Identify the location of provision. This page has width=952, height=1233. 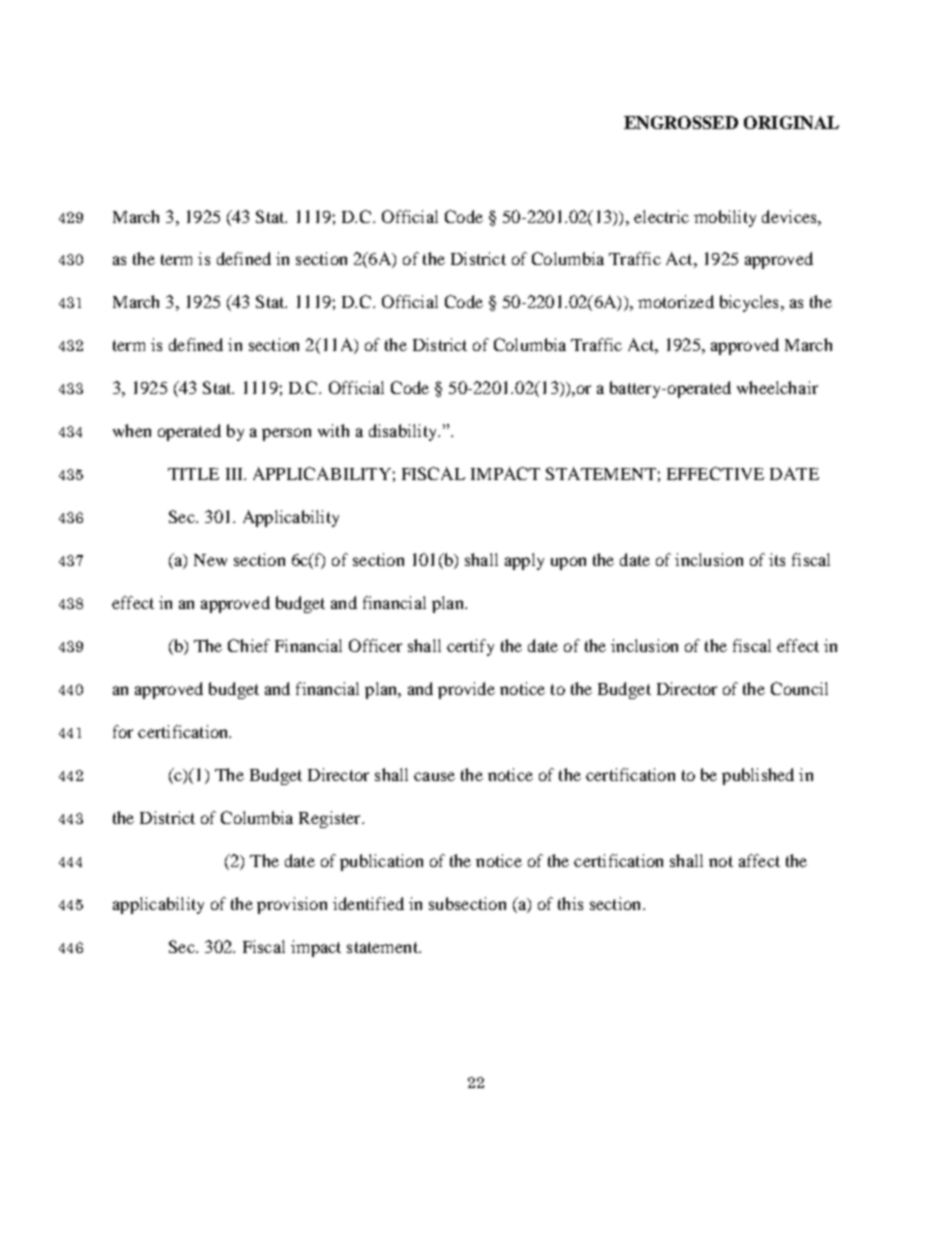
(292, 905).
